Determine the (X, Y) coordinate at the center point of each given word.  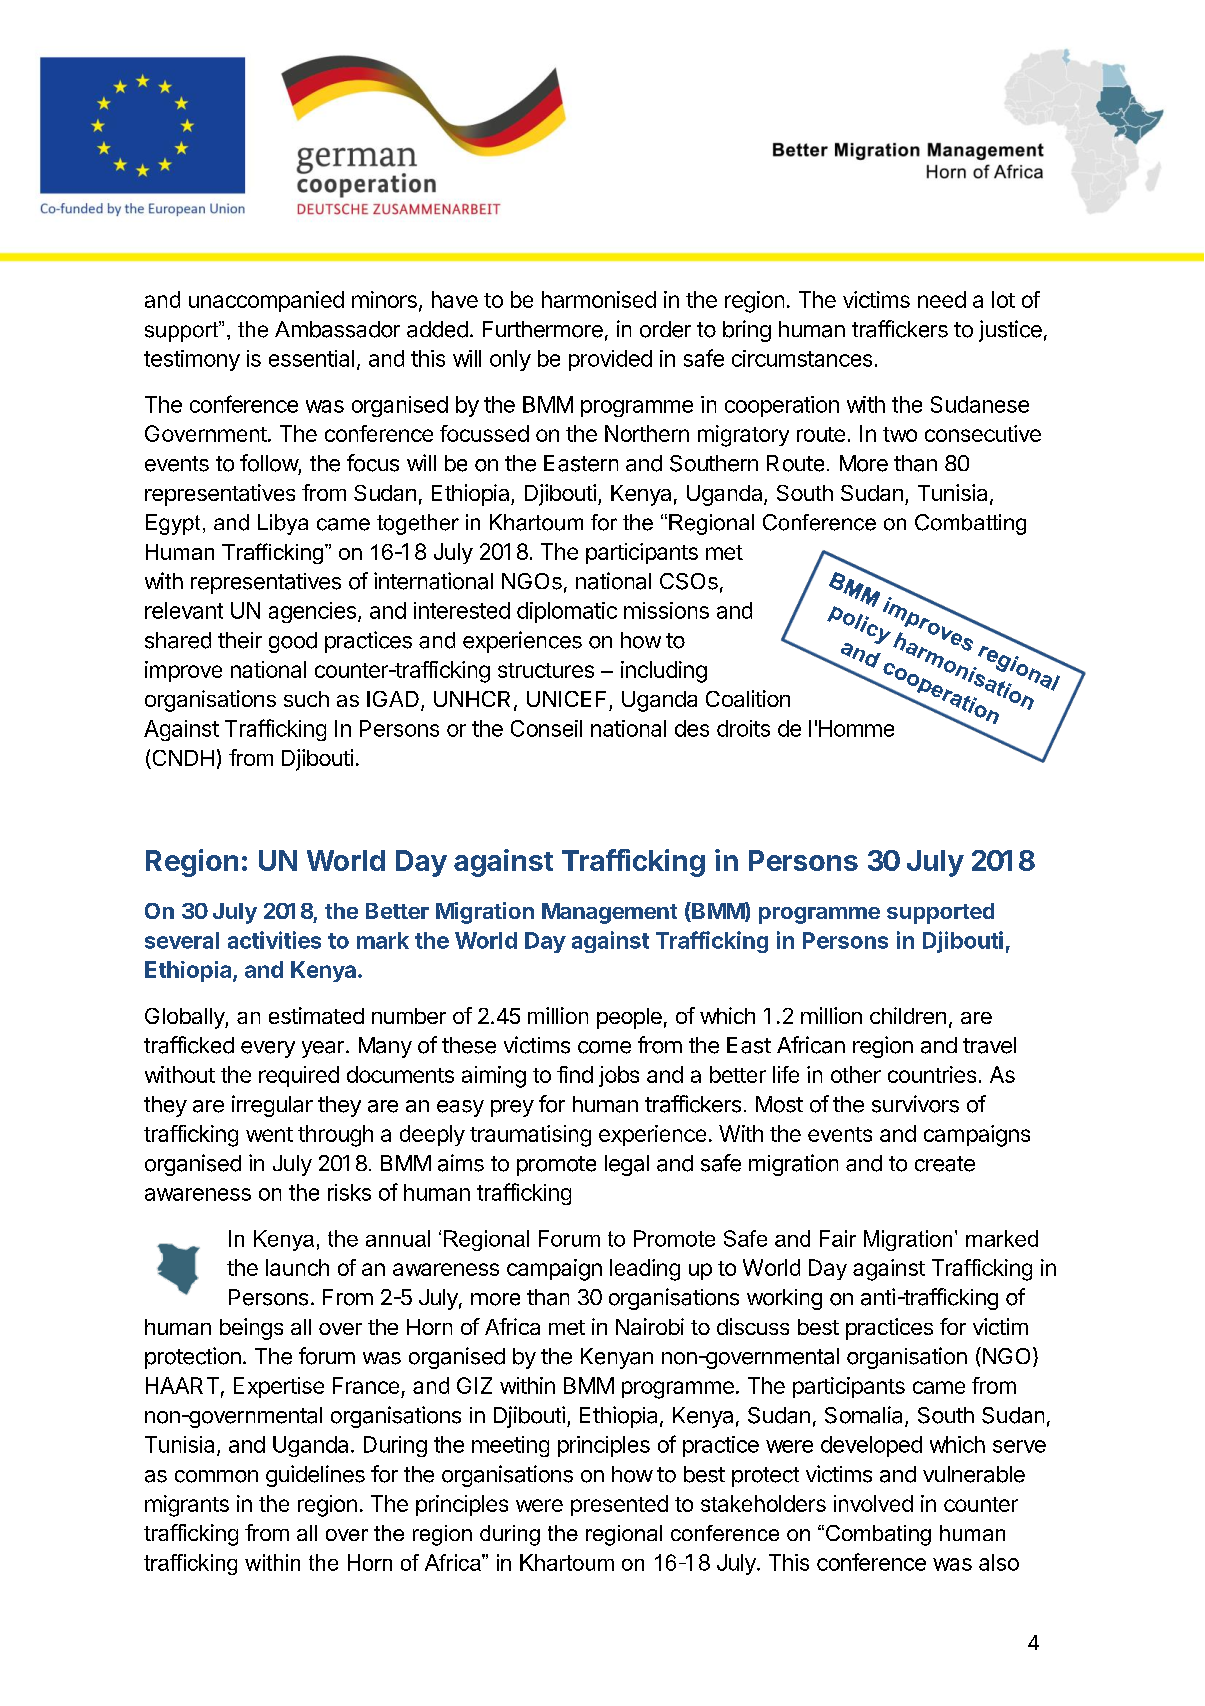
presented (619, 1505)
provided (610, 360)
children (908, 1015)
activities (274, 940)
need (942, 299)
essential (311, 358)
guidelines (315, 1476)
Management (609, 913)
